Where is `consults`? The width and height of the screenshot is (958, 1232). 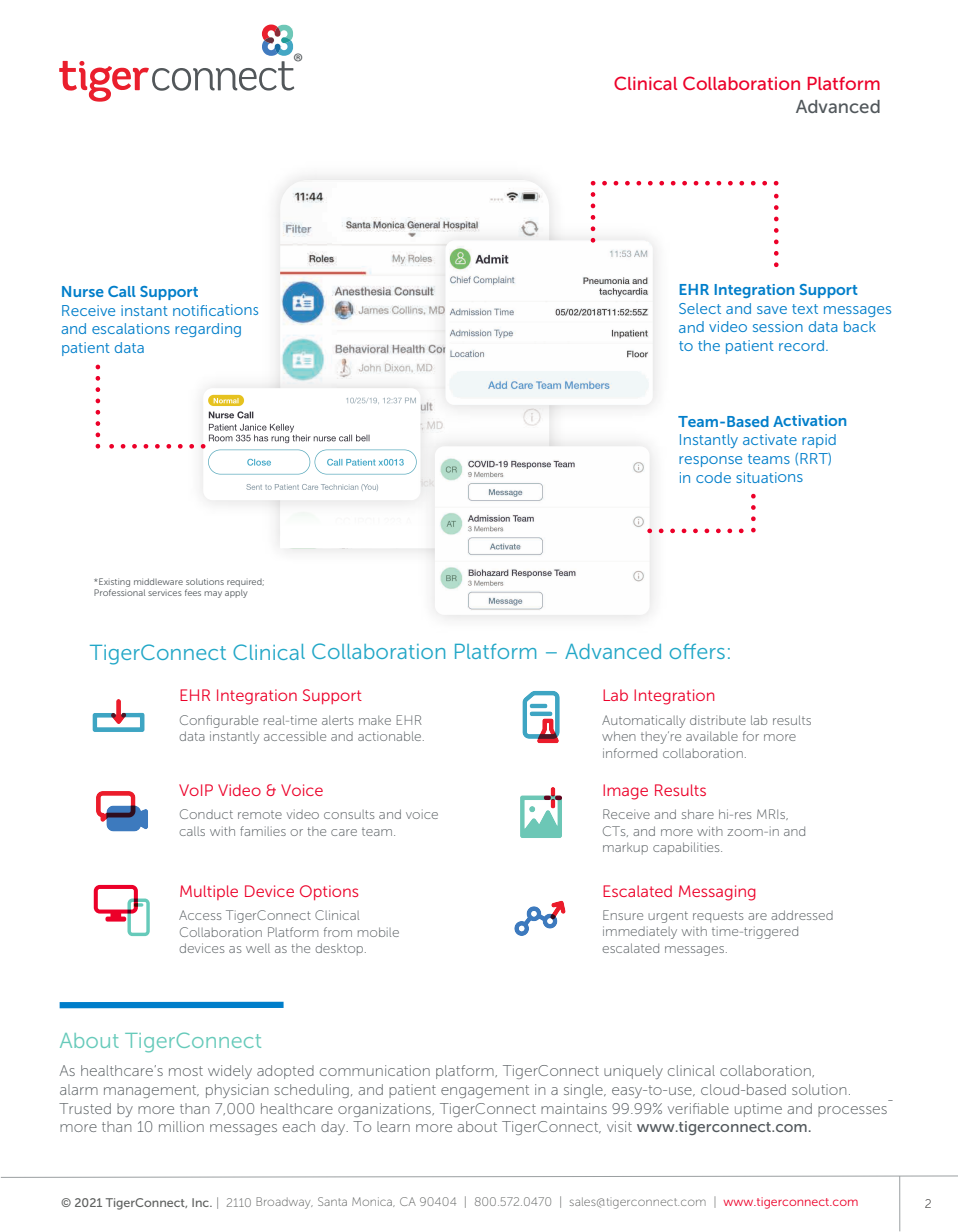 consults is located at coordinates (349, 814).
